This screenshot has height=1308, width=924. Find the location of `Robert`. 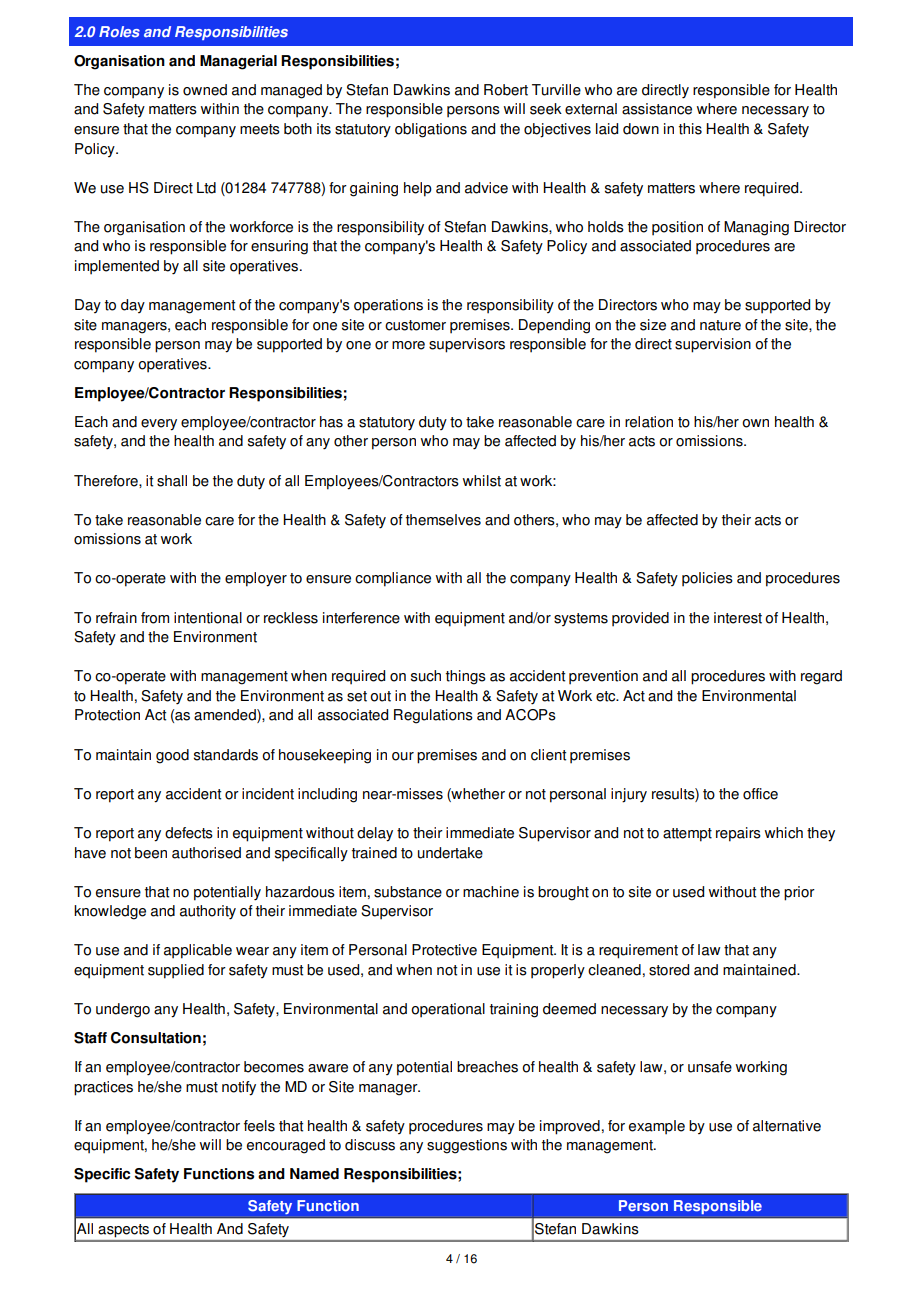

Robert is located at coordinates (506, 90).
